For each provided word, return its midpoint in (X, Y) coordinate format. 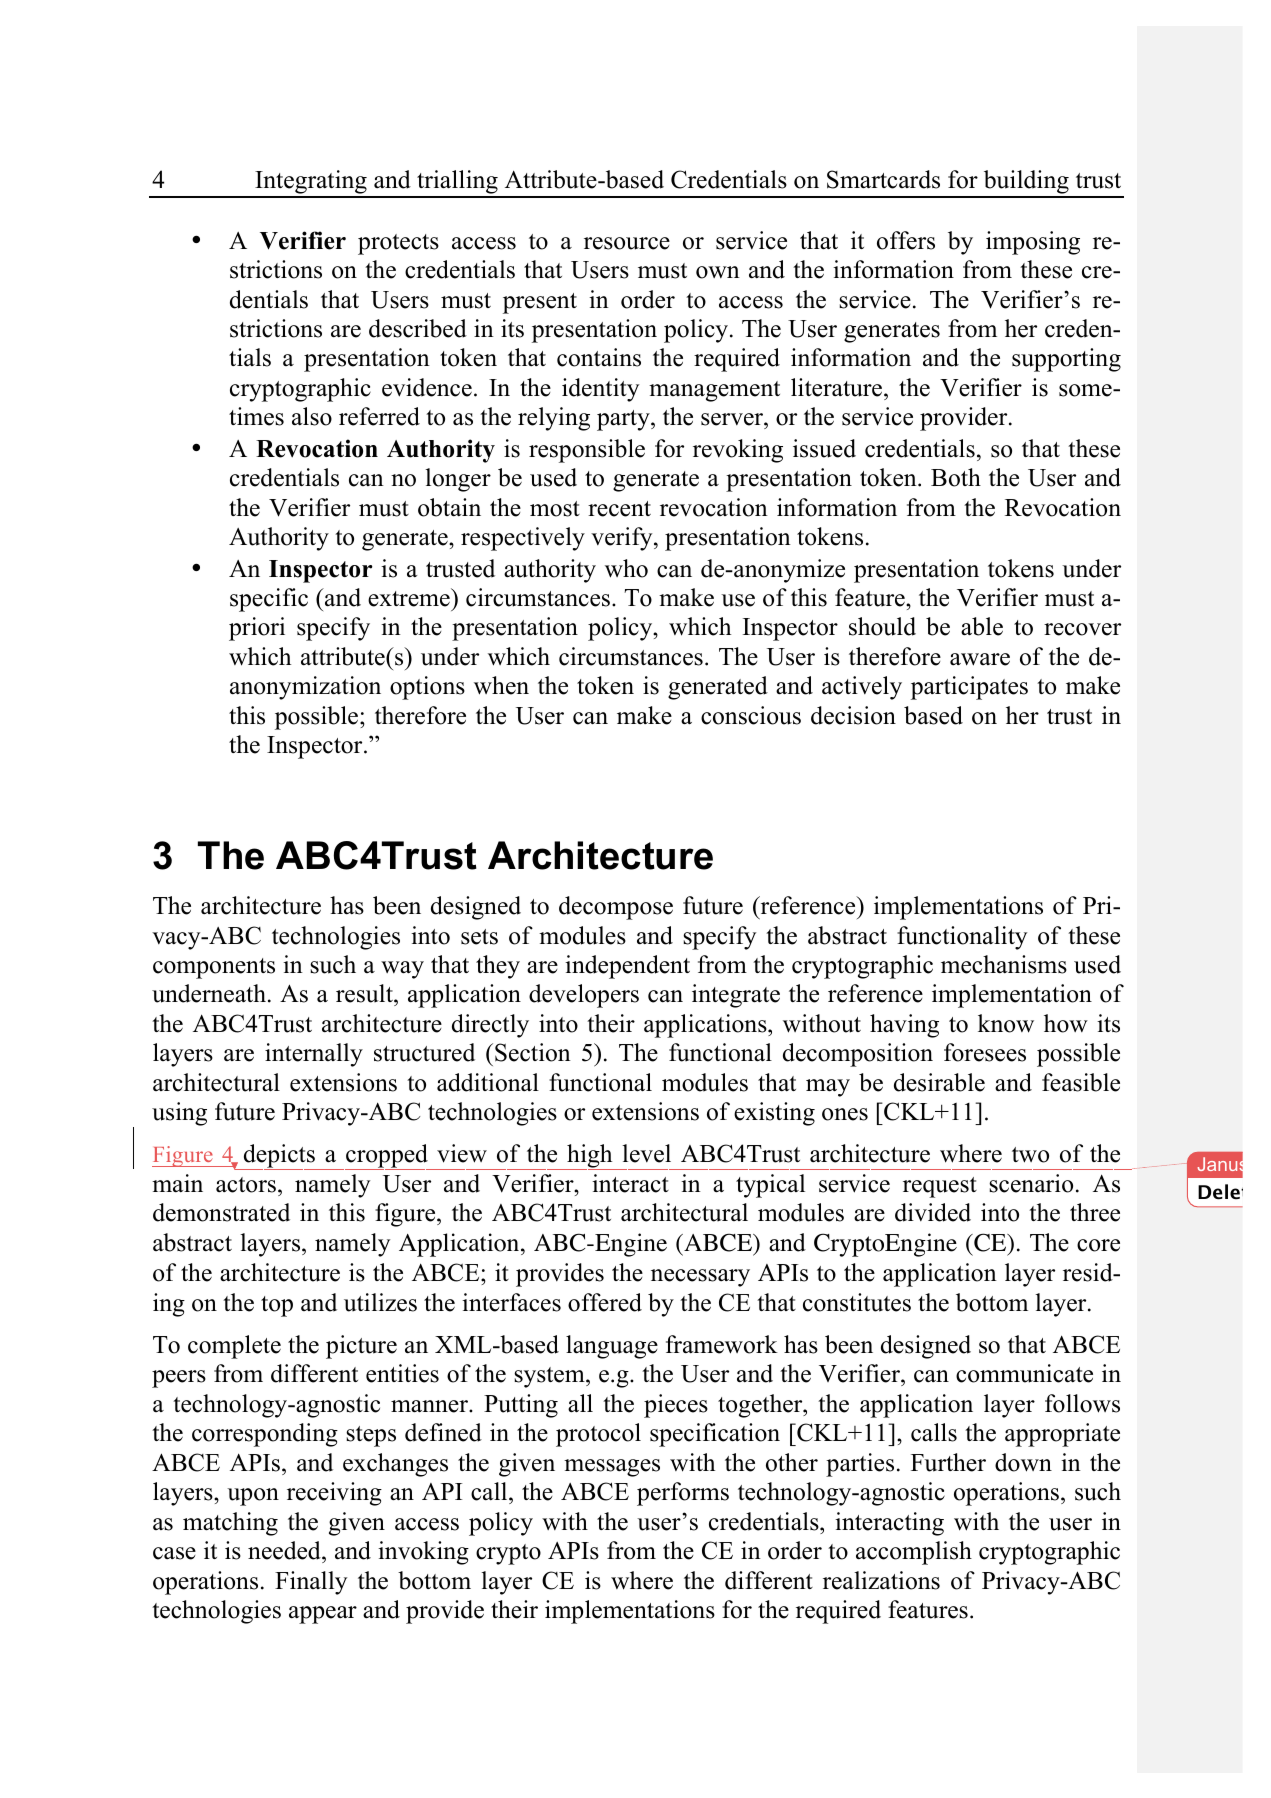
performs (683, 1494)
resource (627, 243)
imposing (1033, 243)
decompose (616, 908)
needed (285, 1550)
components (214, 968)
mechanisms (1004, 964)
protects (398, 244)
